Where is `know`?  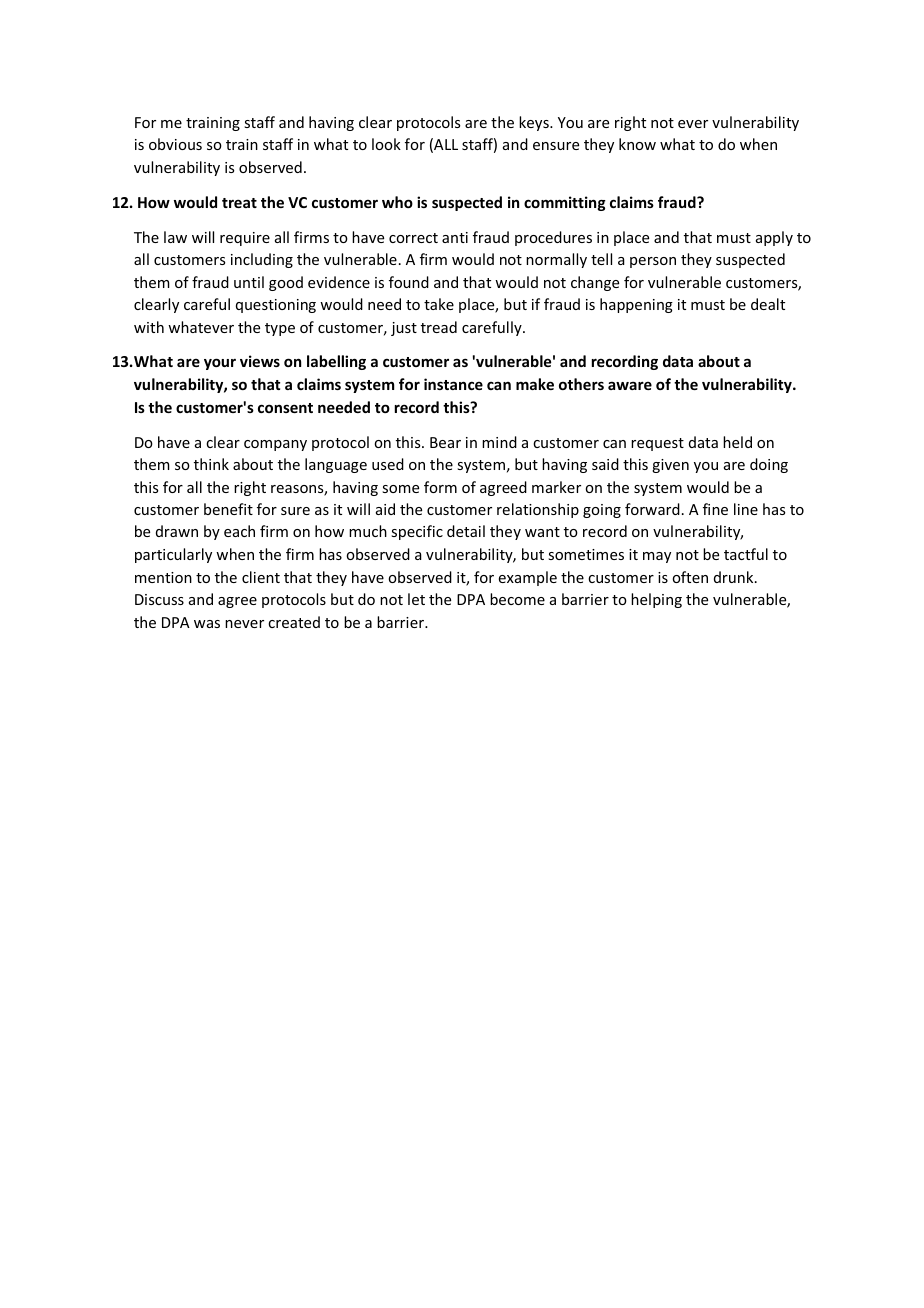
know is located at coordinates (637, 144).
